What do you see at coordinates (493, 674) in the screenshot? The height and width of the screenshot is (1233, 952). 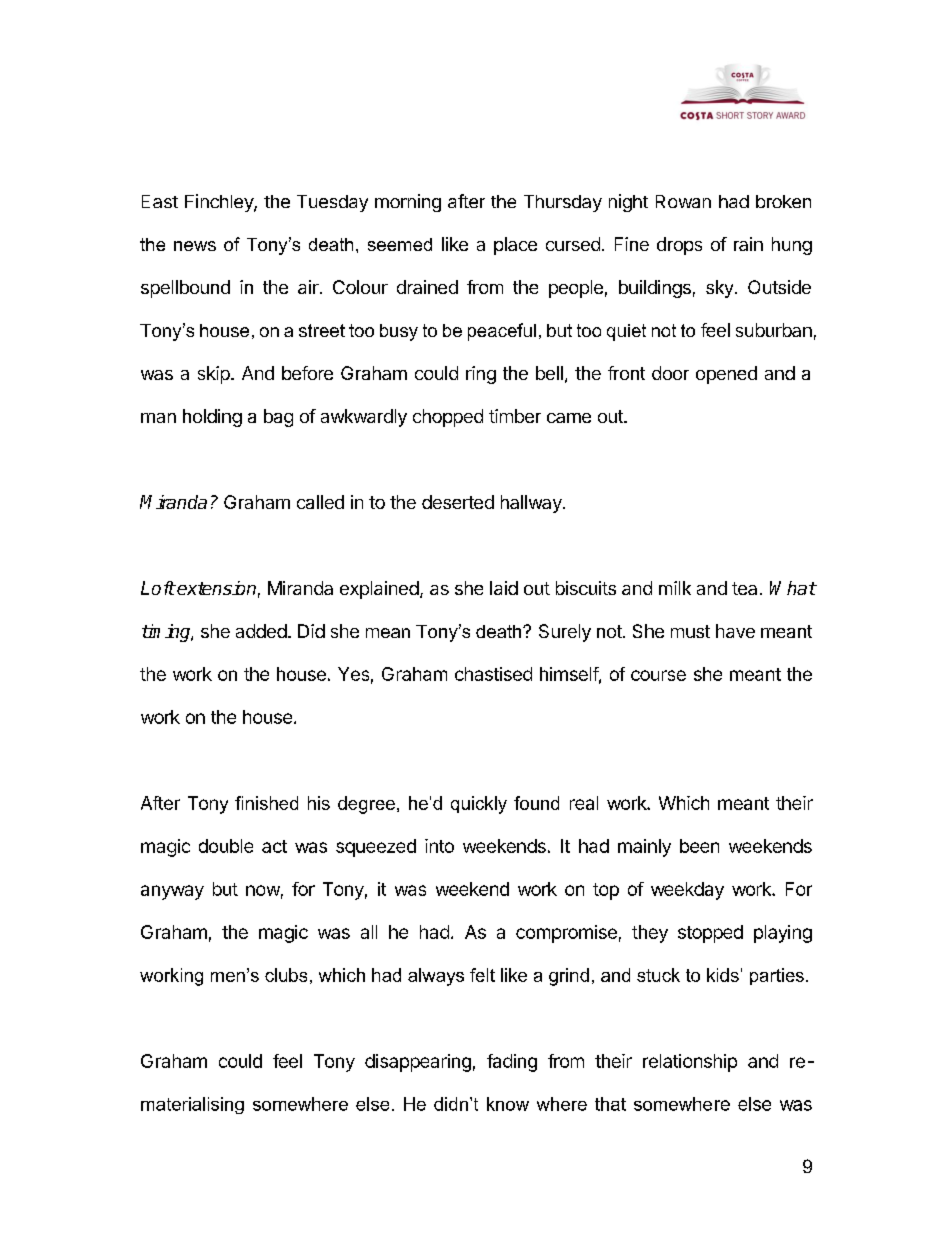 I see `chastised` at bounding box center [493, 674].
